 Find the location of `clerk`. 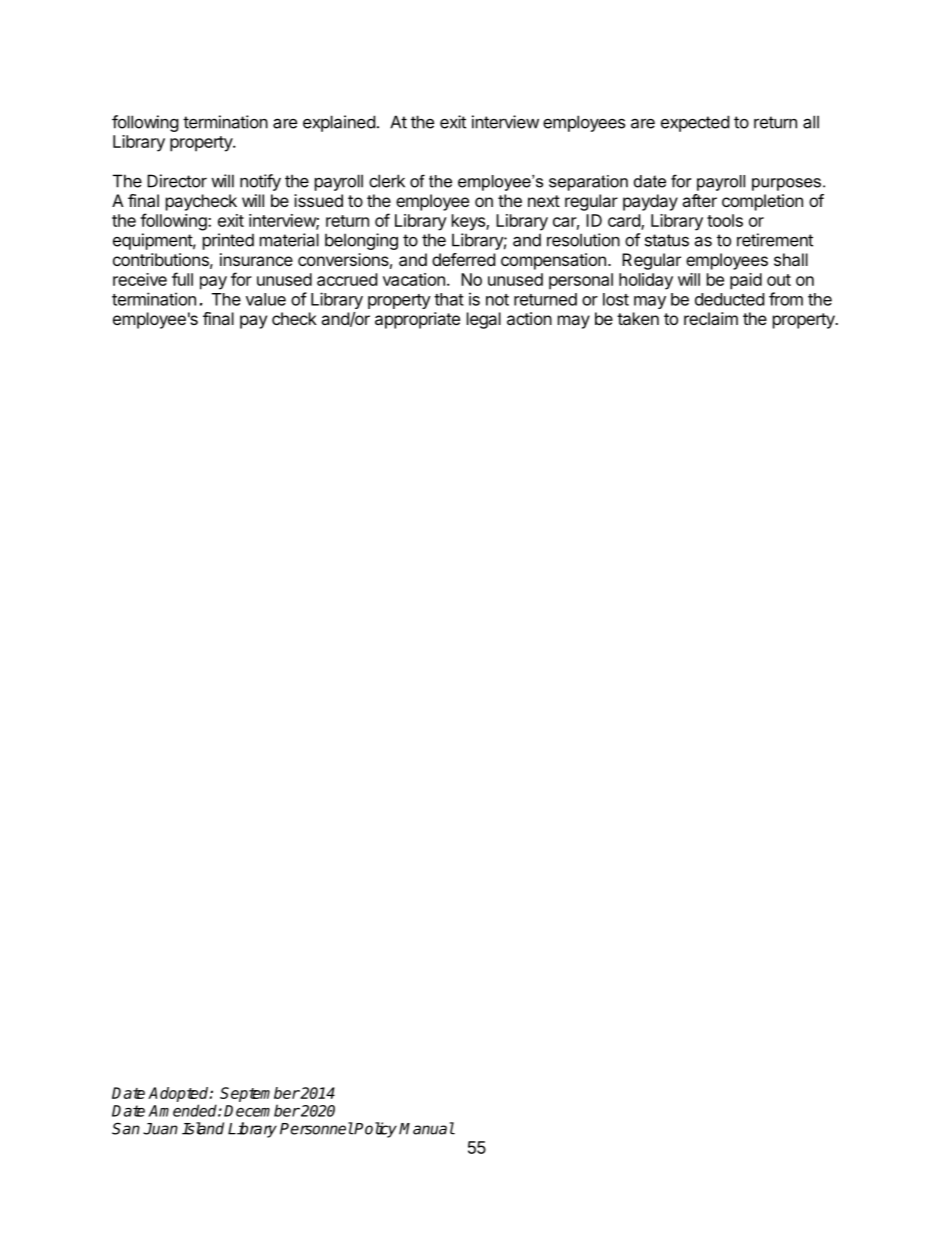

clerk is located at coordinates (387, 181).
